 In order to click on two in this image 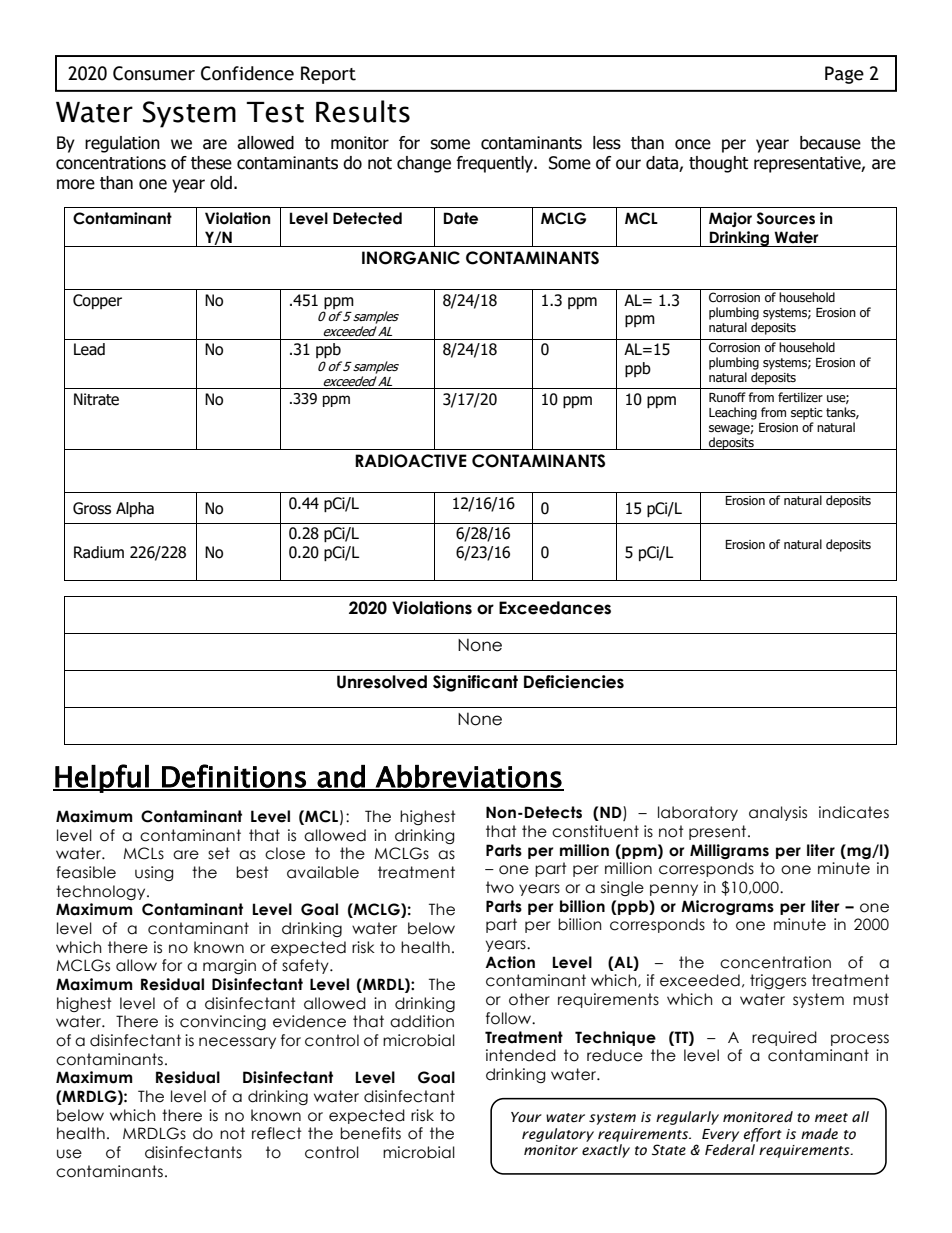, I will do `click(500, 887)`.
